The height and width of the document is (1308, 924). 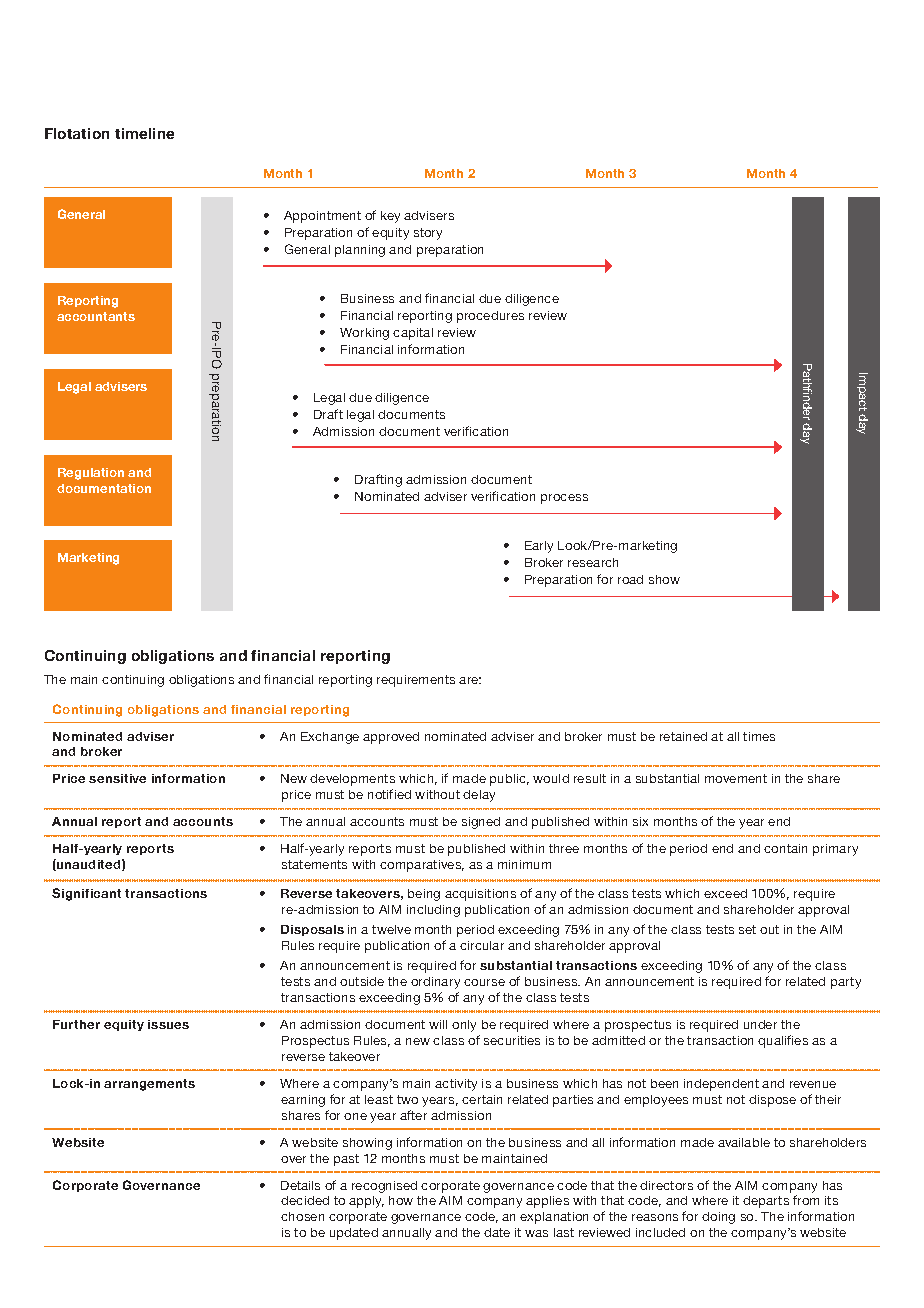 I want to click on times, so click(x=759, y=736).
